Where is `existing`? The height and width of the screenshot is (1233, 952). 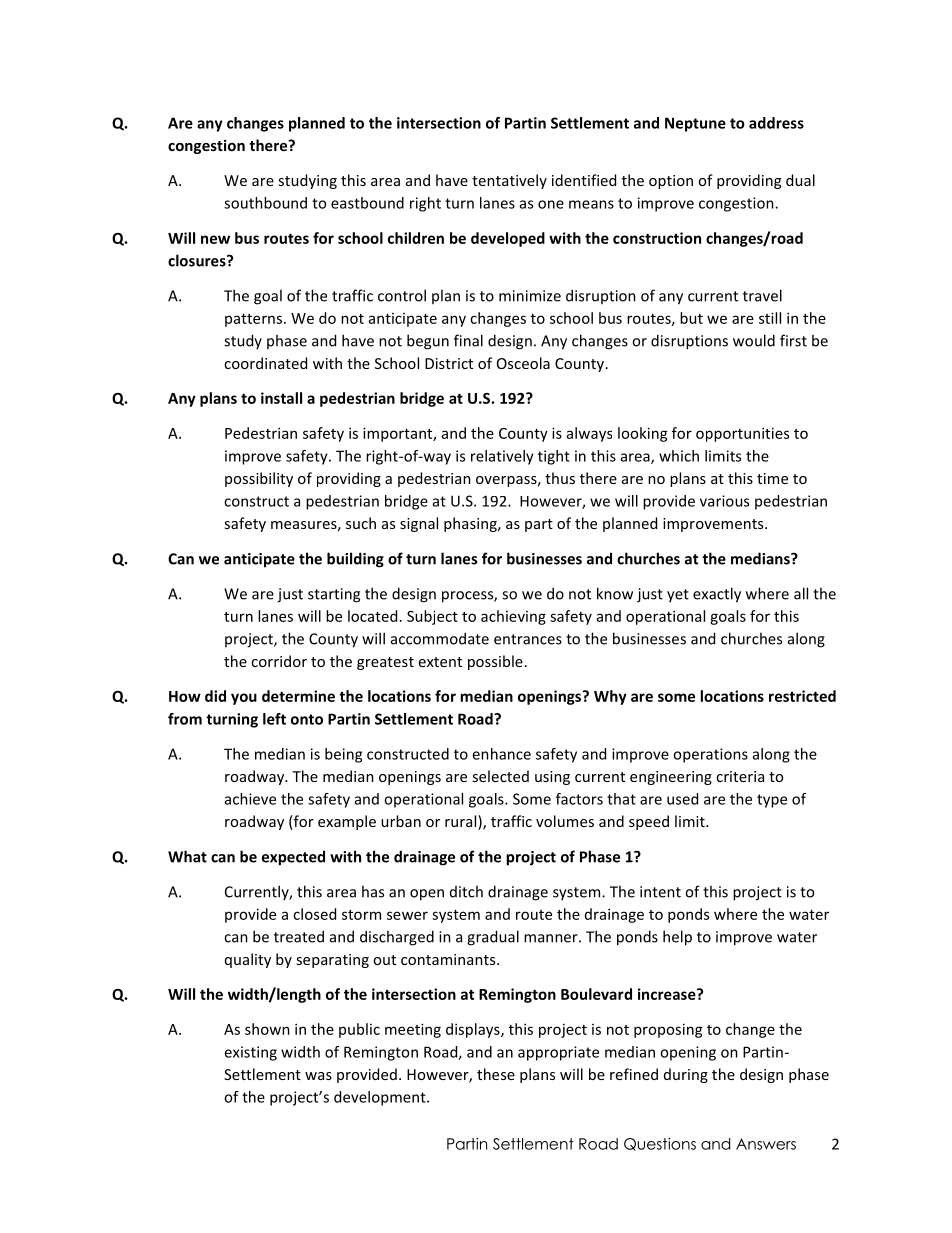
existing is located at coordinates (250, 1053).
